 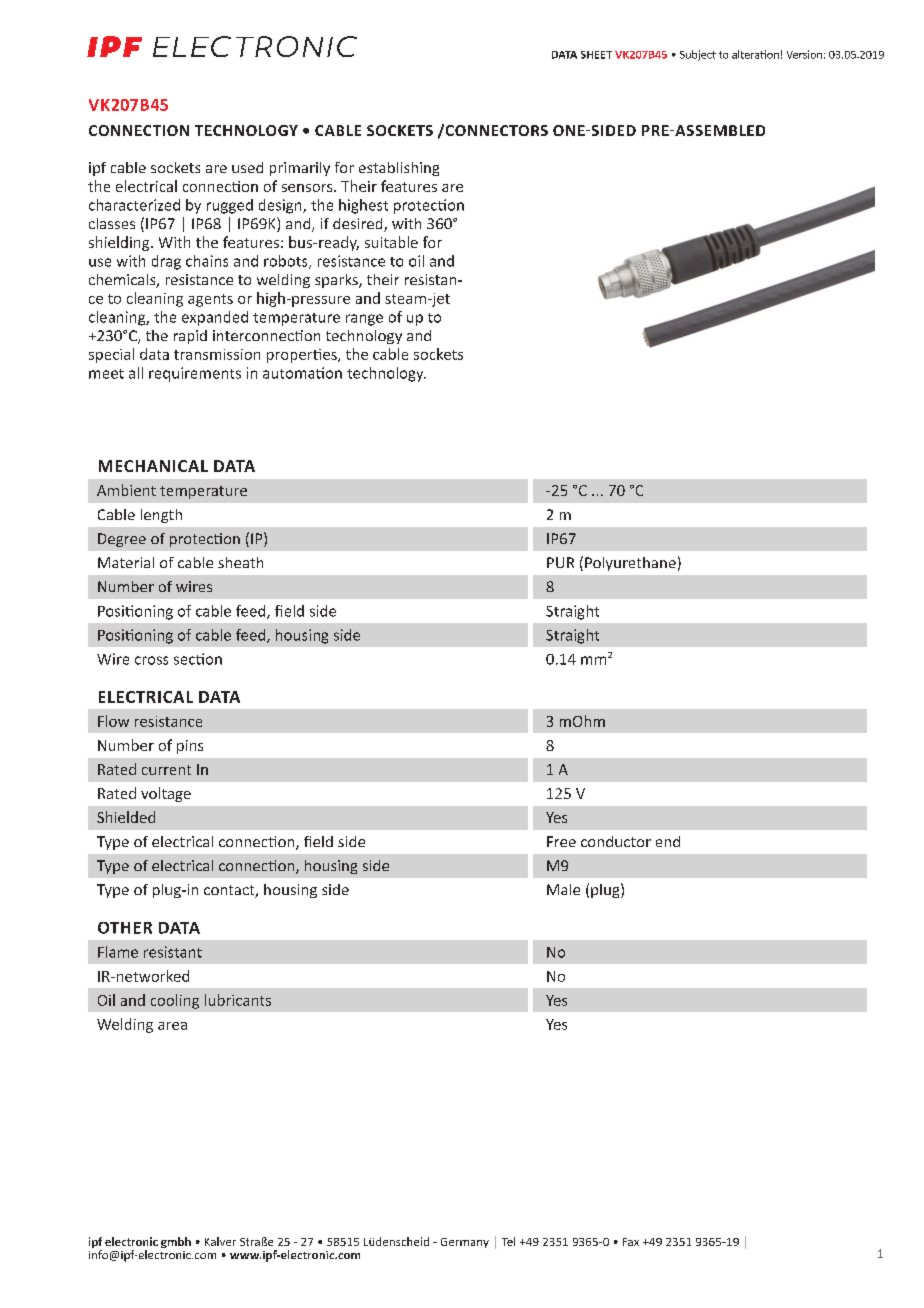 I want to click on PUR, so click(x=560, y=562).
